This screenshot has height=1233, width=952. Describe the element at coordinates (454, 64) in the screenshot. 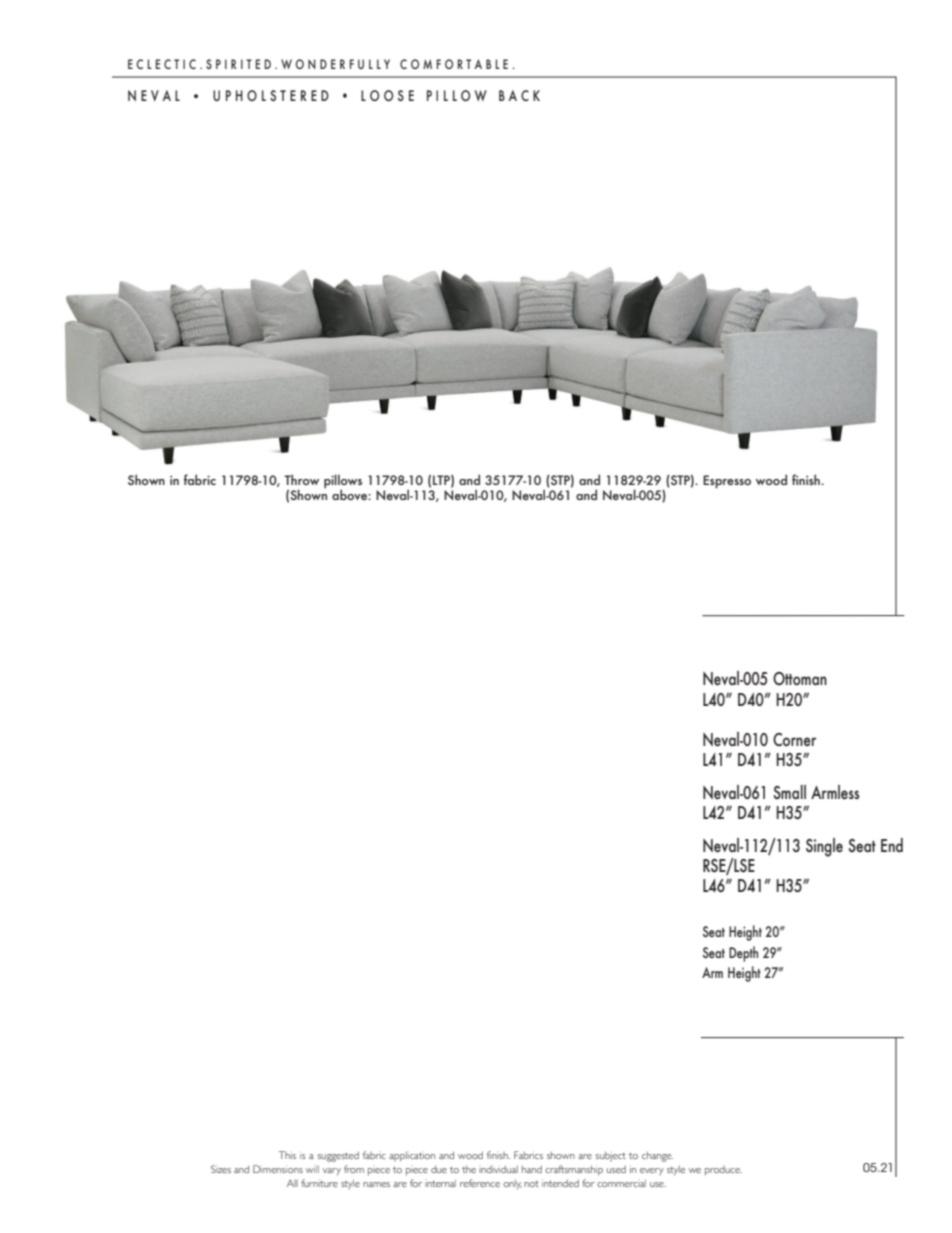

I see `COMFORTABLE` at that location.
